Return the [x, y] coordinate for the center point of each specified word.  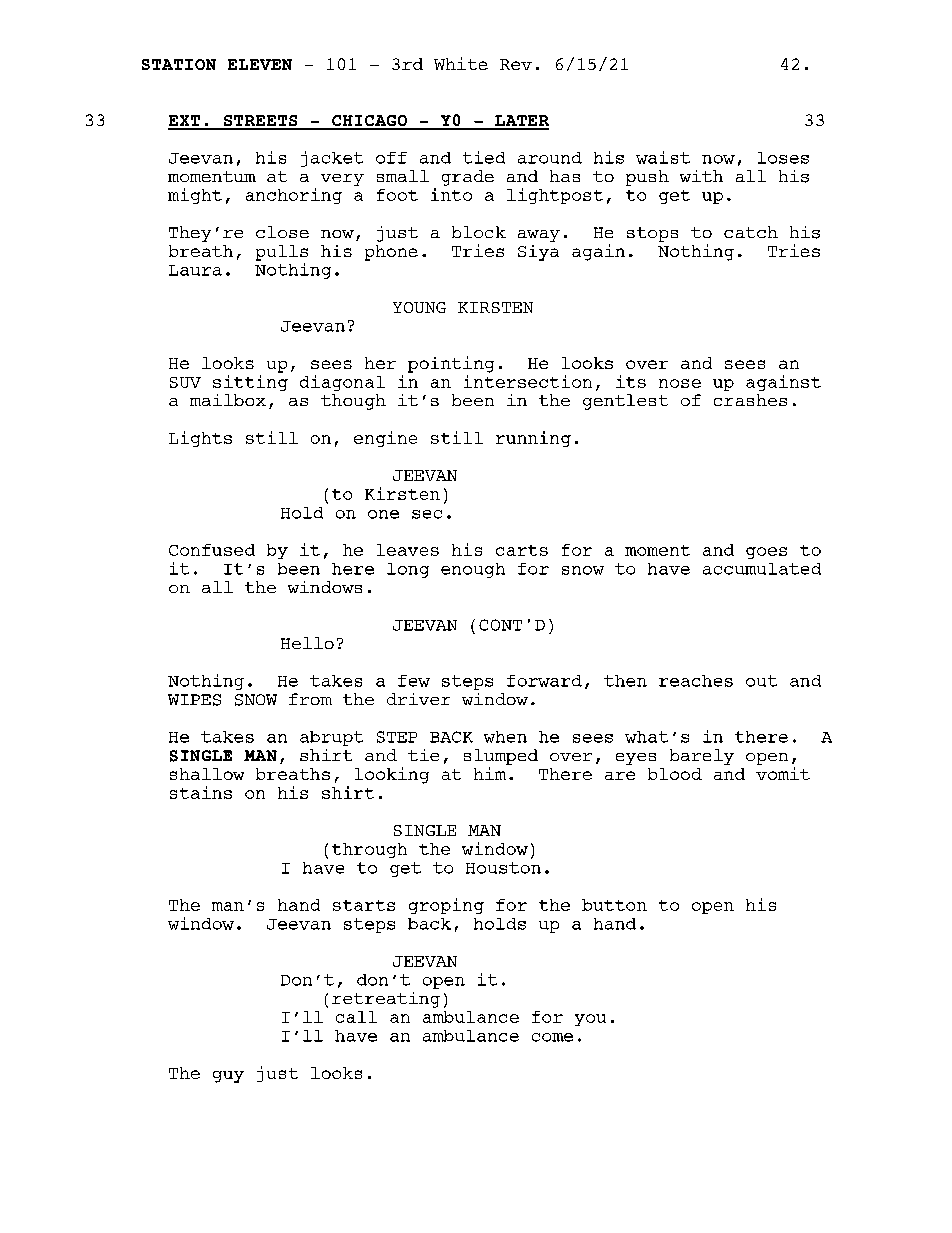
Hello [307, 643]
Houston [503, 868]
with [701, 176]
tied [484, 157]
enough [473, 570]
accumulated [762, 569]
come [552, 1037]
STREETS [261, 122]
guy [228, 1077]
